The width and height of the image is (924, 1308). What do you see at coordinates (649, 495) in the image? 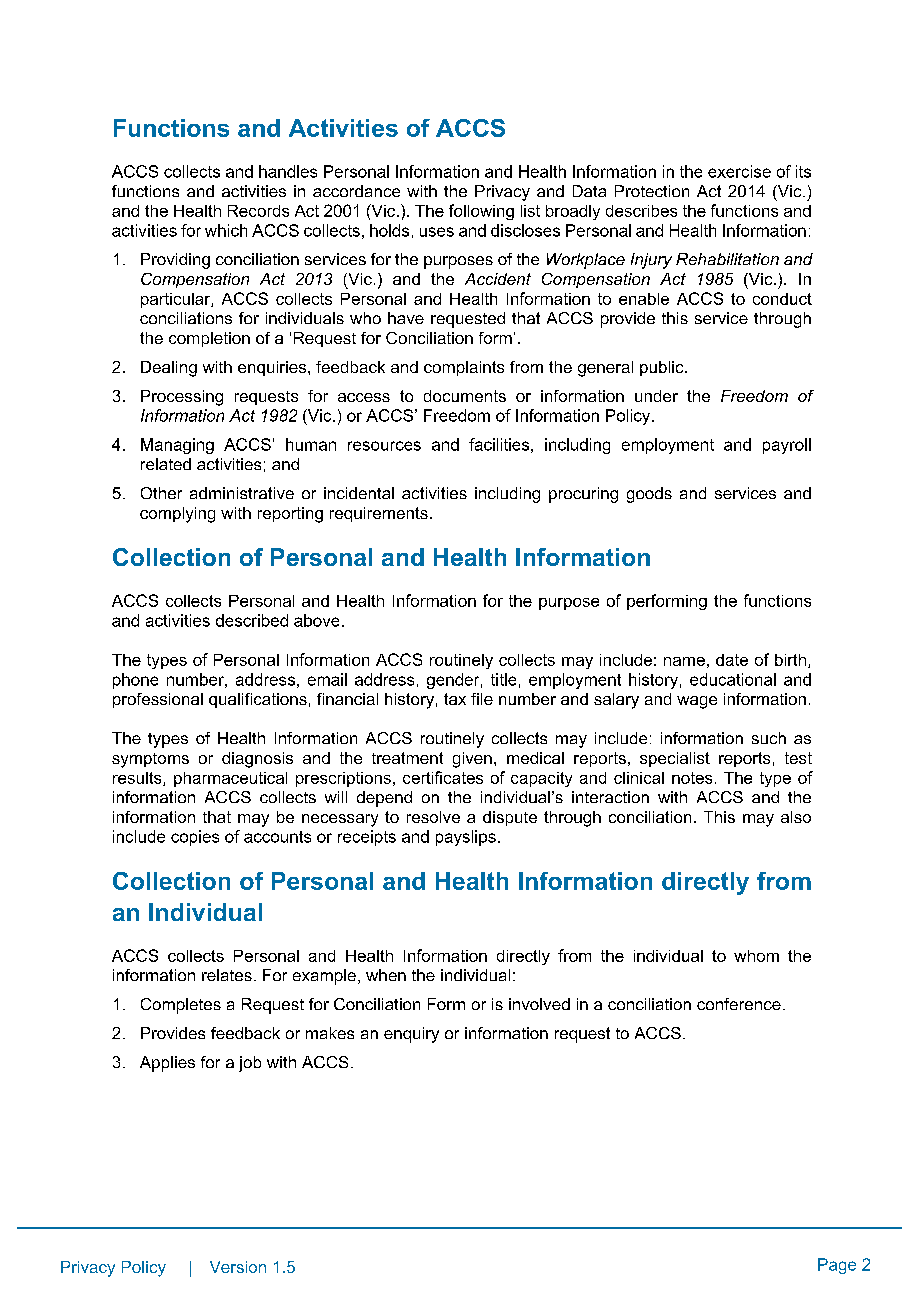
I see `goods` at bounding box center [649, 495].
